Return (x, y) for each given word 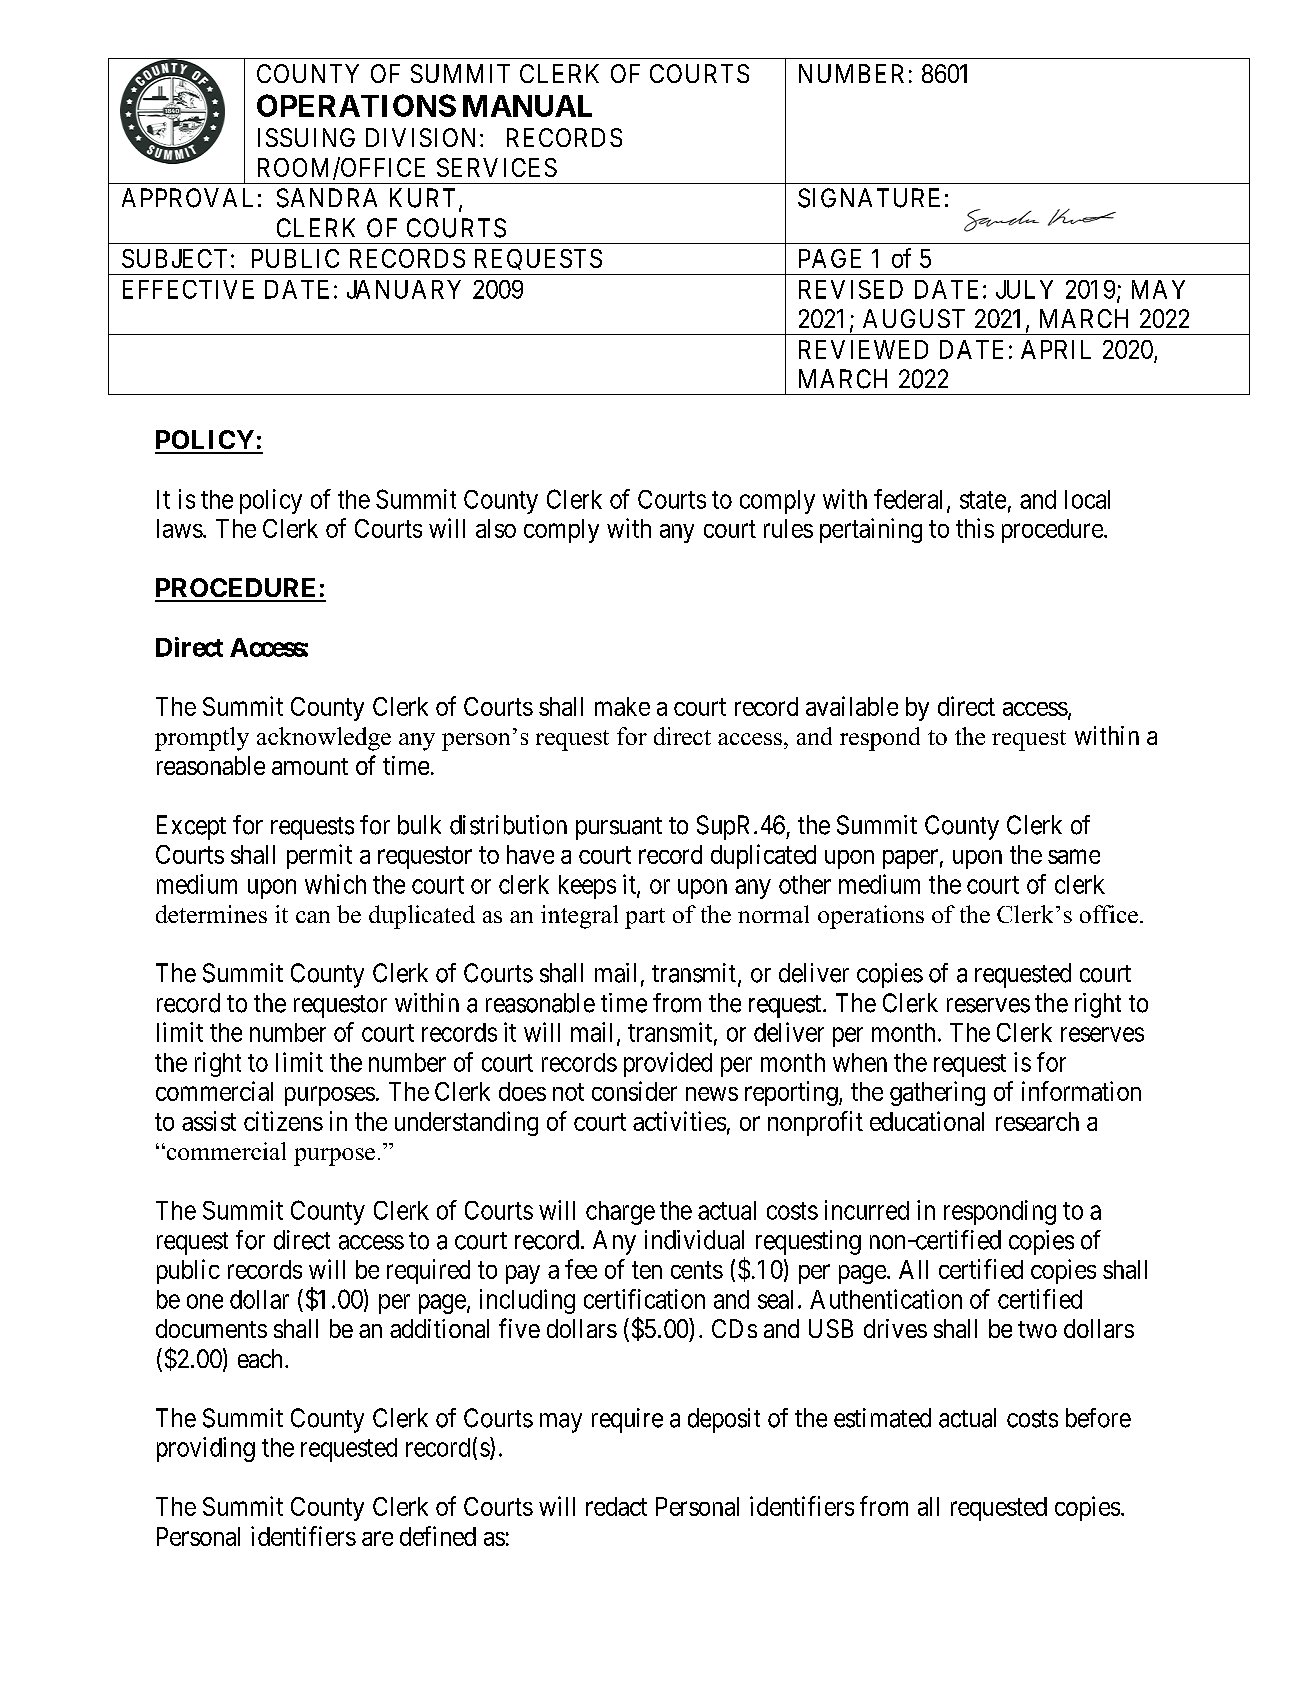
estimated (882, 1418)
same (1074, 856)
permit (319, 856)
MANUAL (527, 106)
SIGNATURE (869, 198)
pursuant (619, 828)
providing (206, 1449)
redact (616, 1506)
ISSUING (306, 137)
